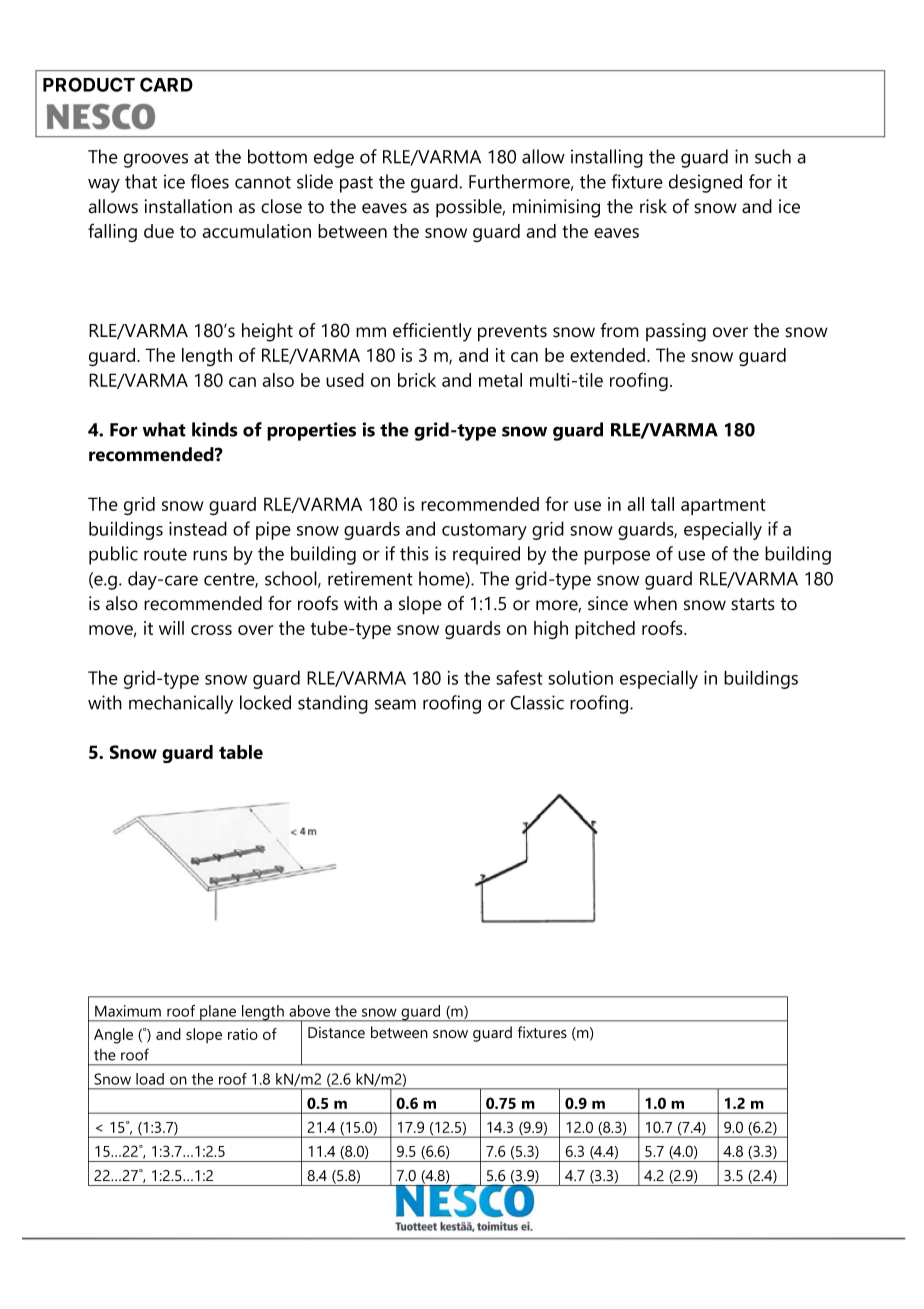 Image resolution: width=924 pixels, height=1309 pixels. What do you see at coordinates (414, 553) in the screenshot?
I see `this` at bounding box center [414, 553].
